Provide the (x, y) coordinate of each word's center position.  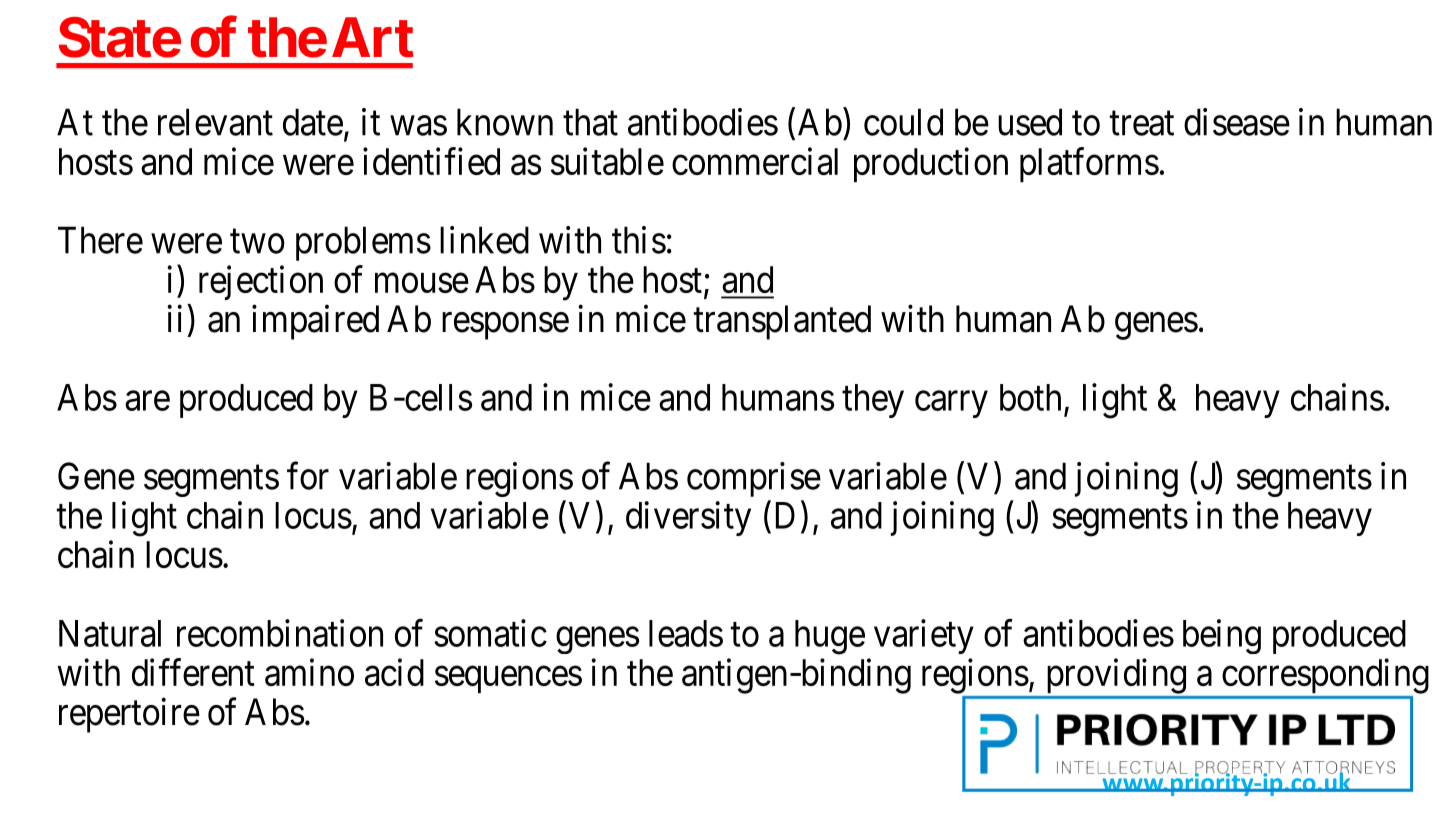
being (1222, 636)
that (590, 122)
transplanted (782, 322)
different (193, 672)
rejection (261, 282)
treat (1142, 124)
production (931, 164)
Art (373, 37)
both (1030, 397)
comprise (754, 479)
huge (830, 637)
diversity (688, 518)
